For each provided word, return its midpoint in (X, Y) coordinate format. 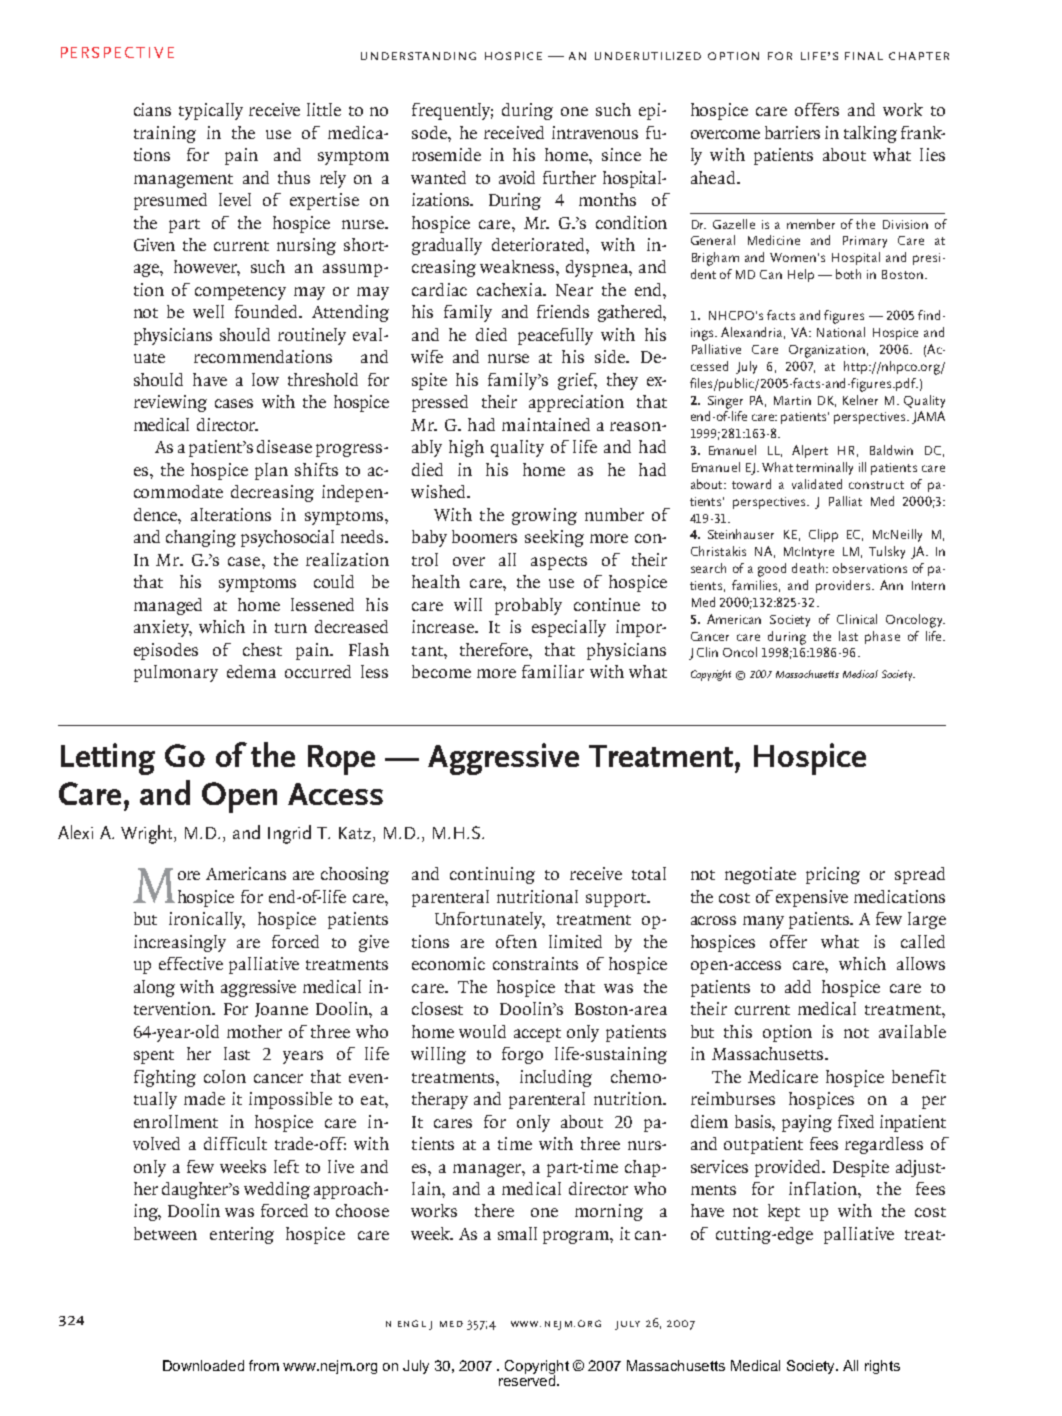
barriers (792, 132)
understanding (418, 56)
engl (412, 1323)
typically (211, 111)
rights (882, 1367)
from (264, 1365)
